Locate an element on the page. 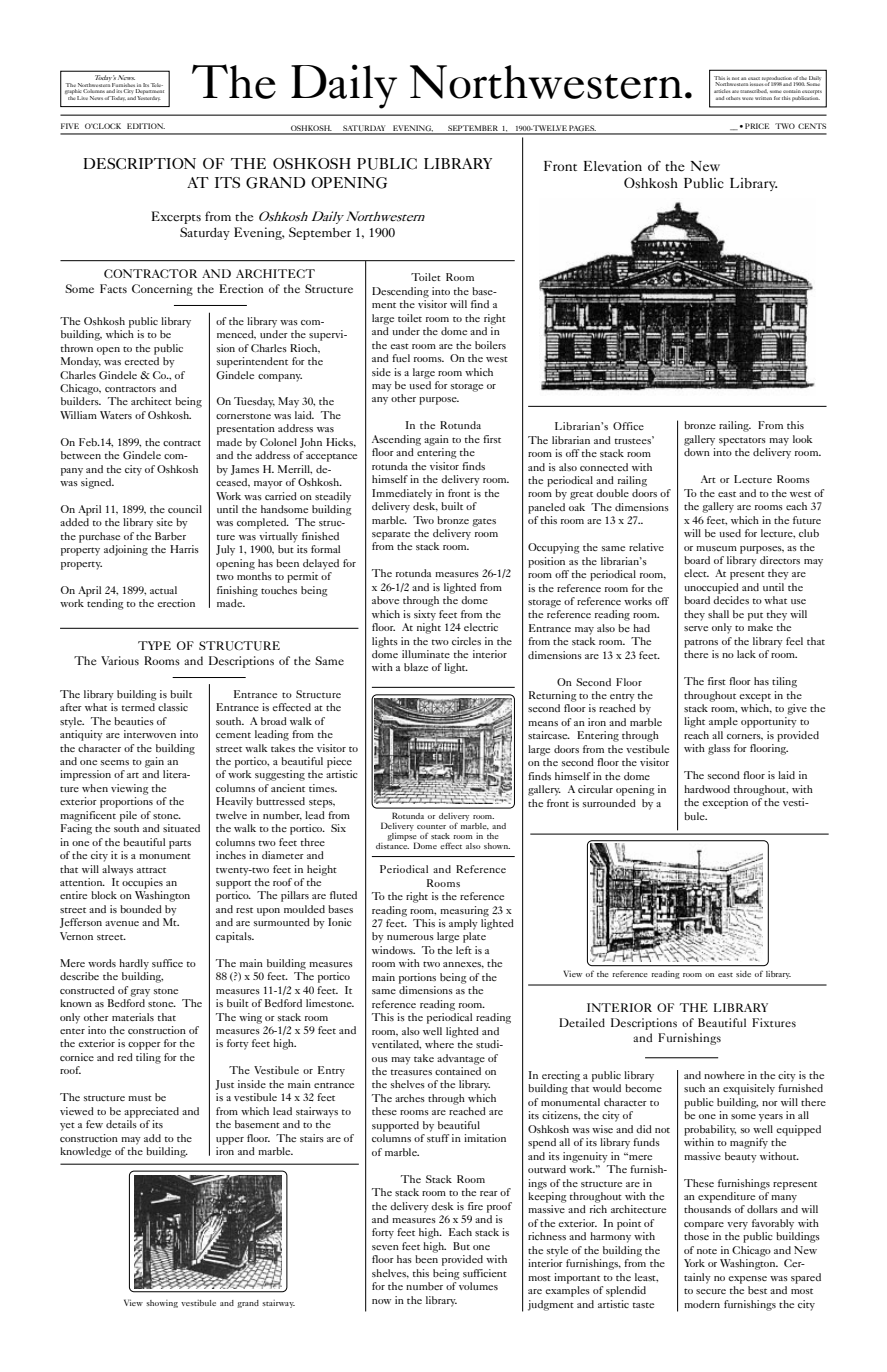 The height and width of the document is (1372, 887). were is located at coordinates (747, 98).
